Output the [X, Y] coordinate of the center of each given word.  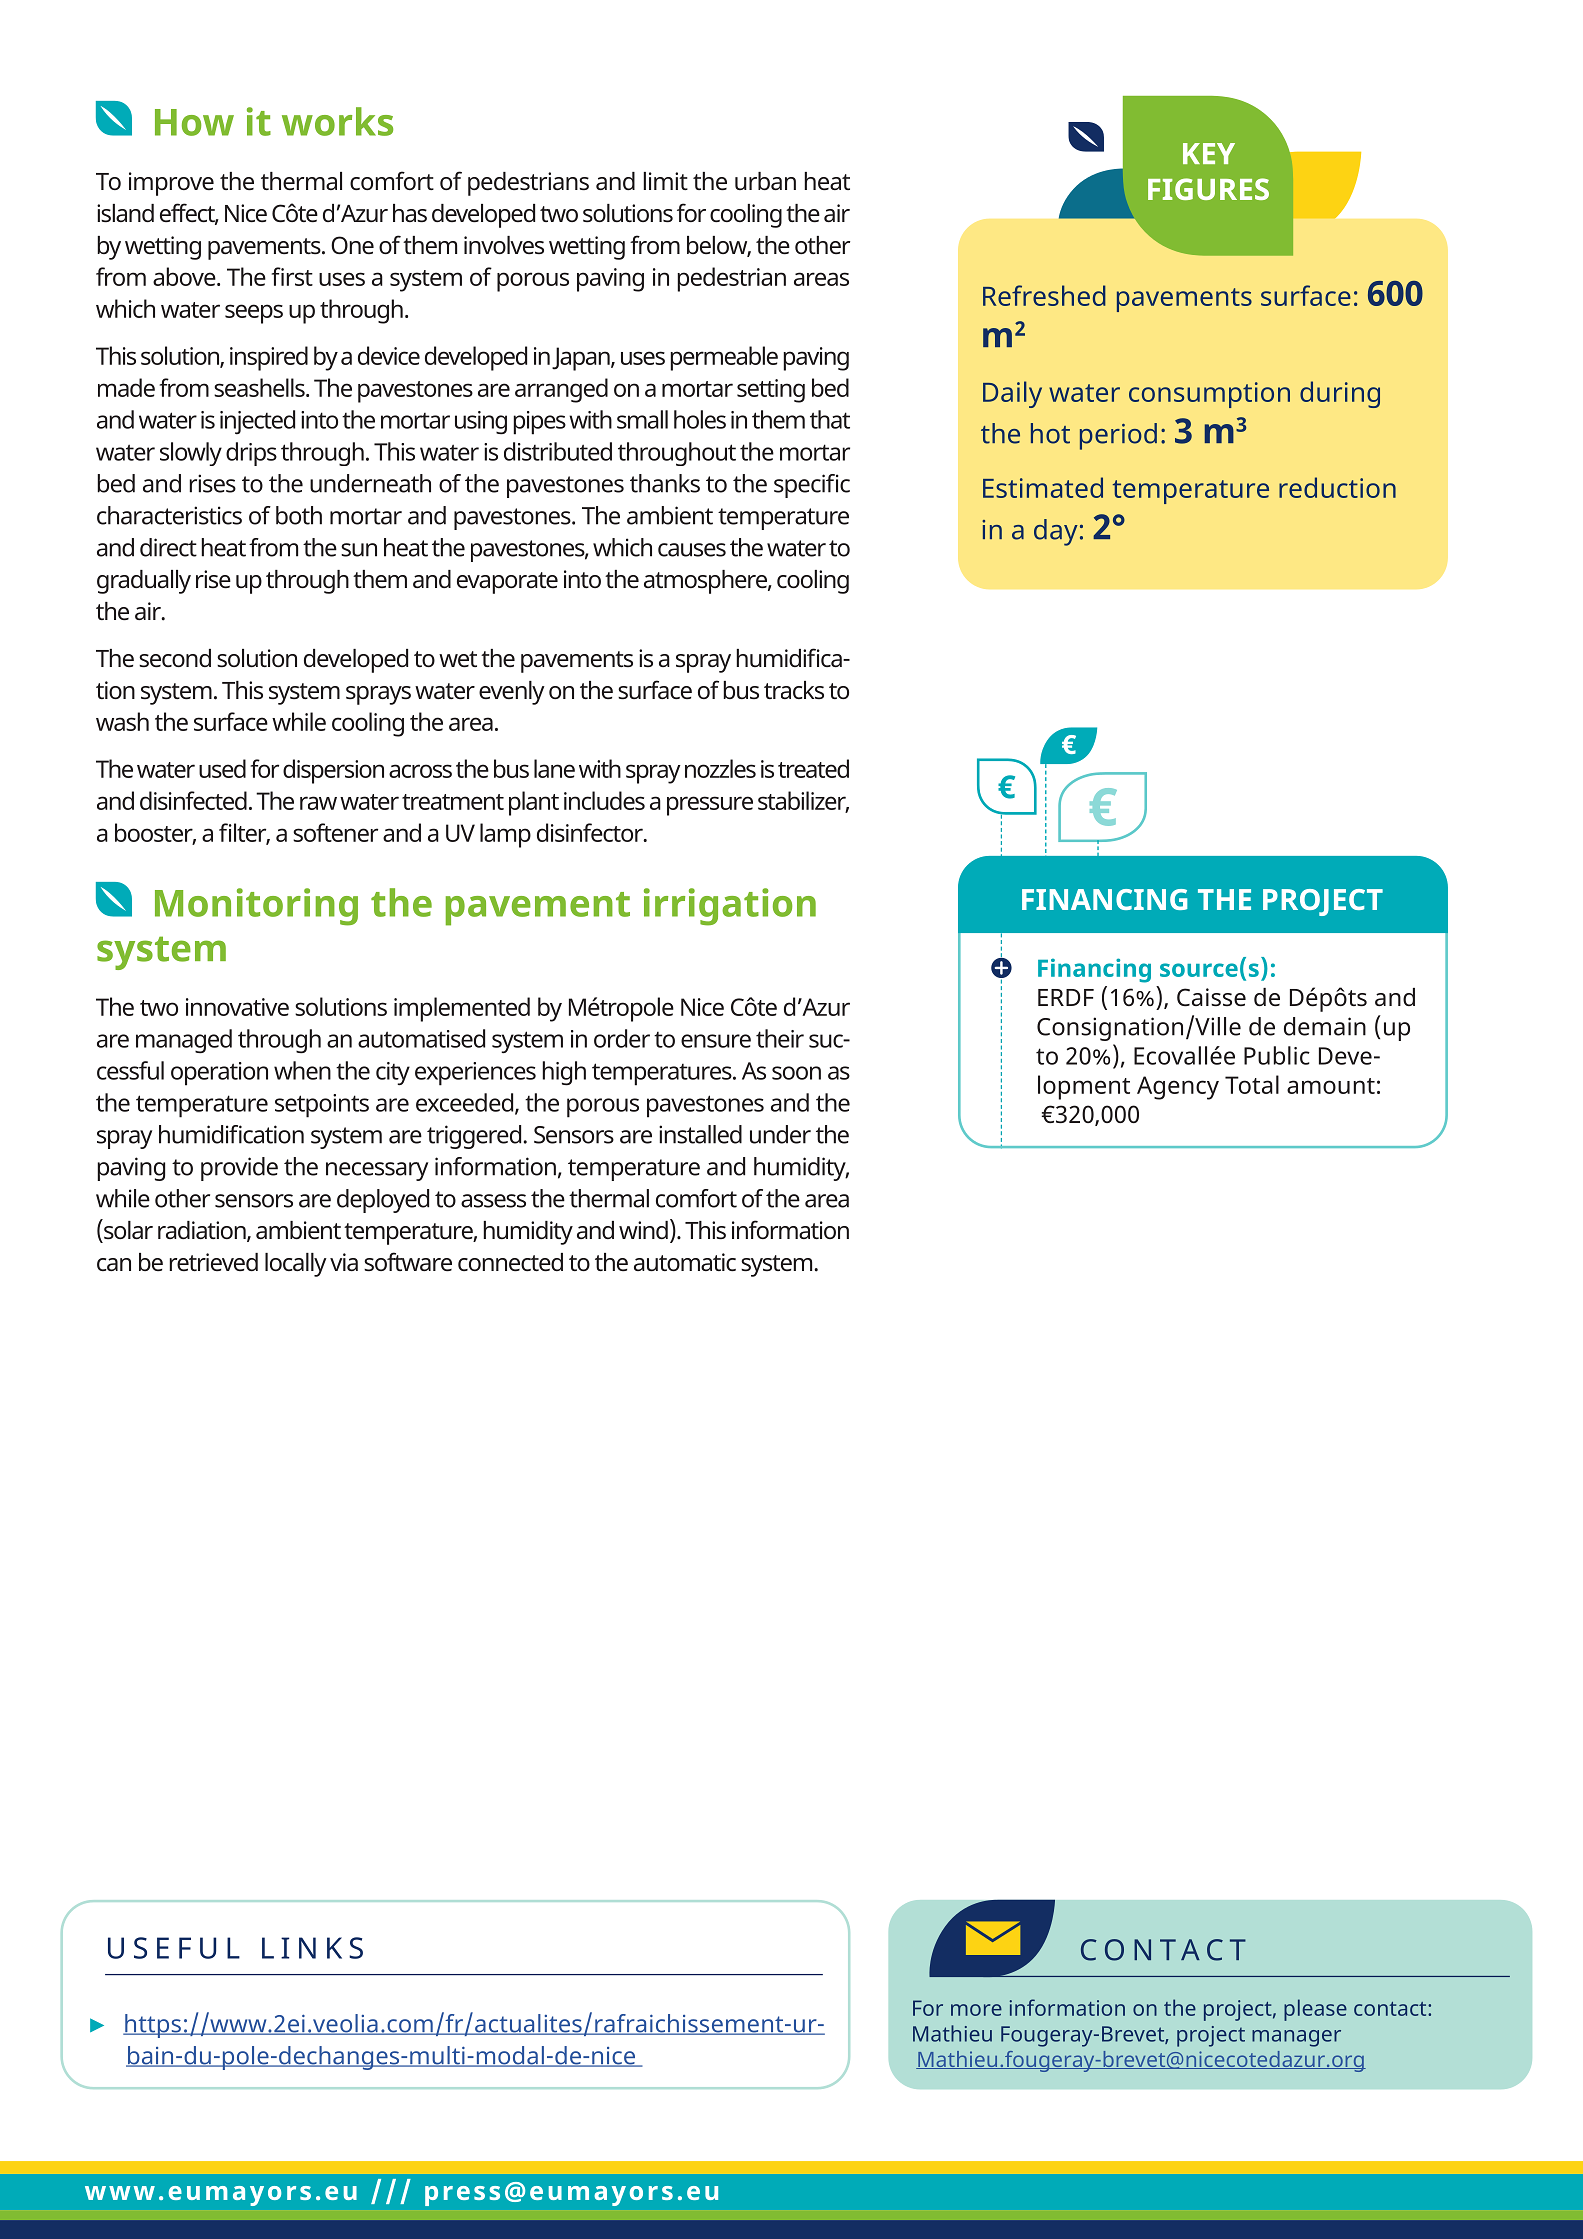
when [302, 1070]
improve [171, 184]
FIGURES [1208, 189]
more [976, 2010]
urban [765, 181]
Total [1252, 1084]
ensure [716, 1041]
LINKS [312, 1948]
